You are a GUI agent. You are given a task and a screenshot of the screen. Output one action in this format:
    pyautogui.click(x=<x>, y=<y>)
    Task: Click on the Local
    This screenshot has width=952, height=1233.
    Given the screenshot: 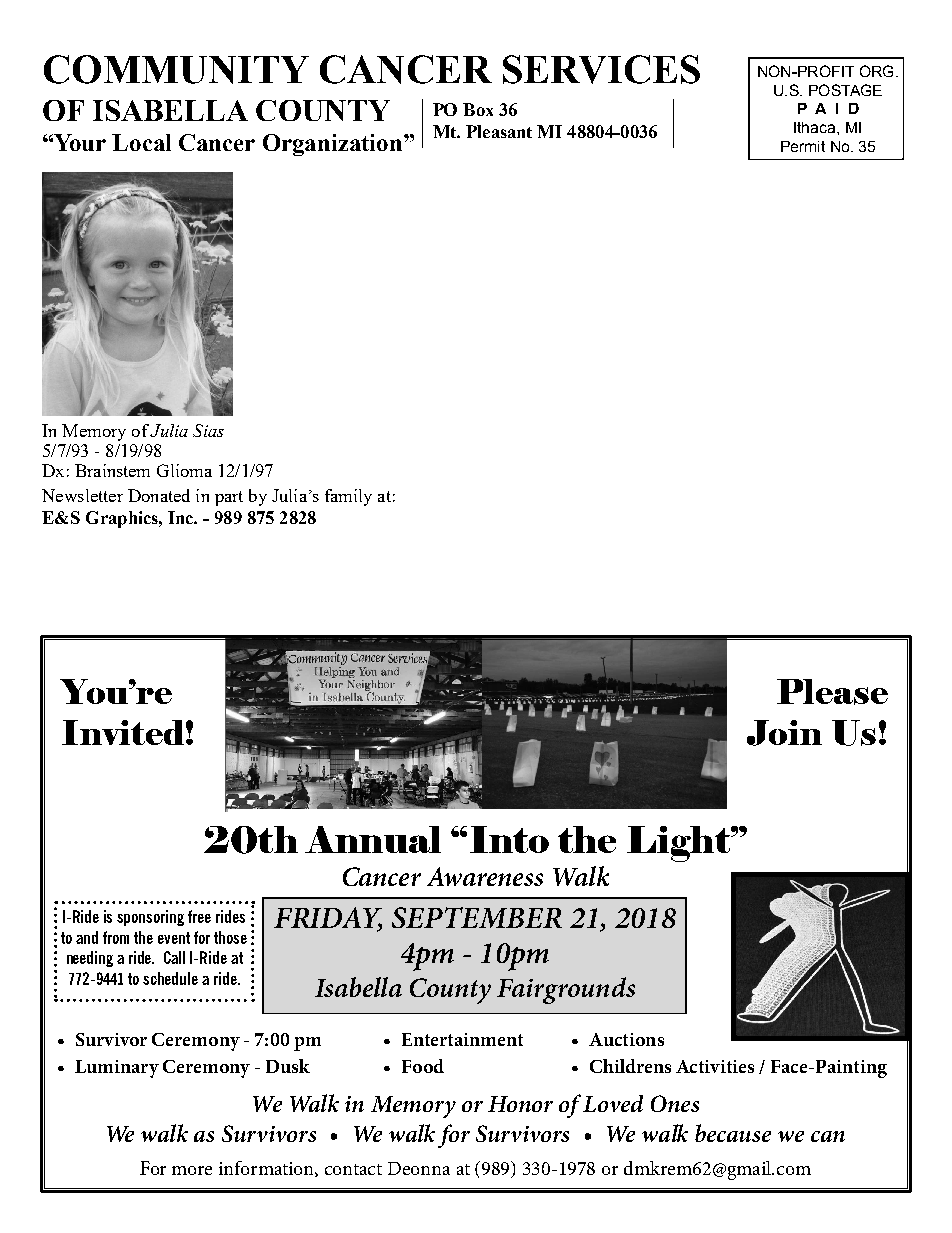 What is the action you would take?
    pyautogui.click(x=141, y=142)
